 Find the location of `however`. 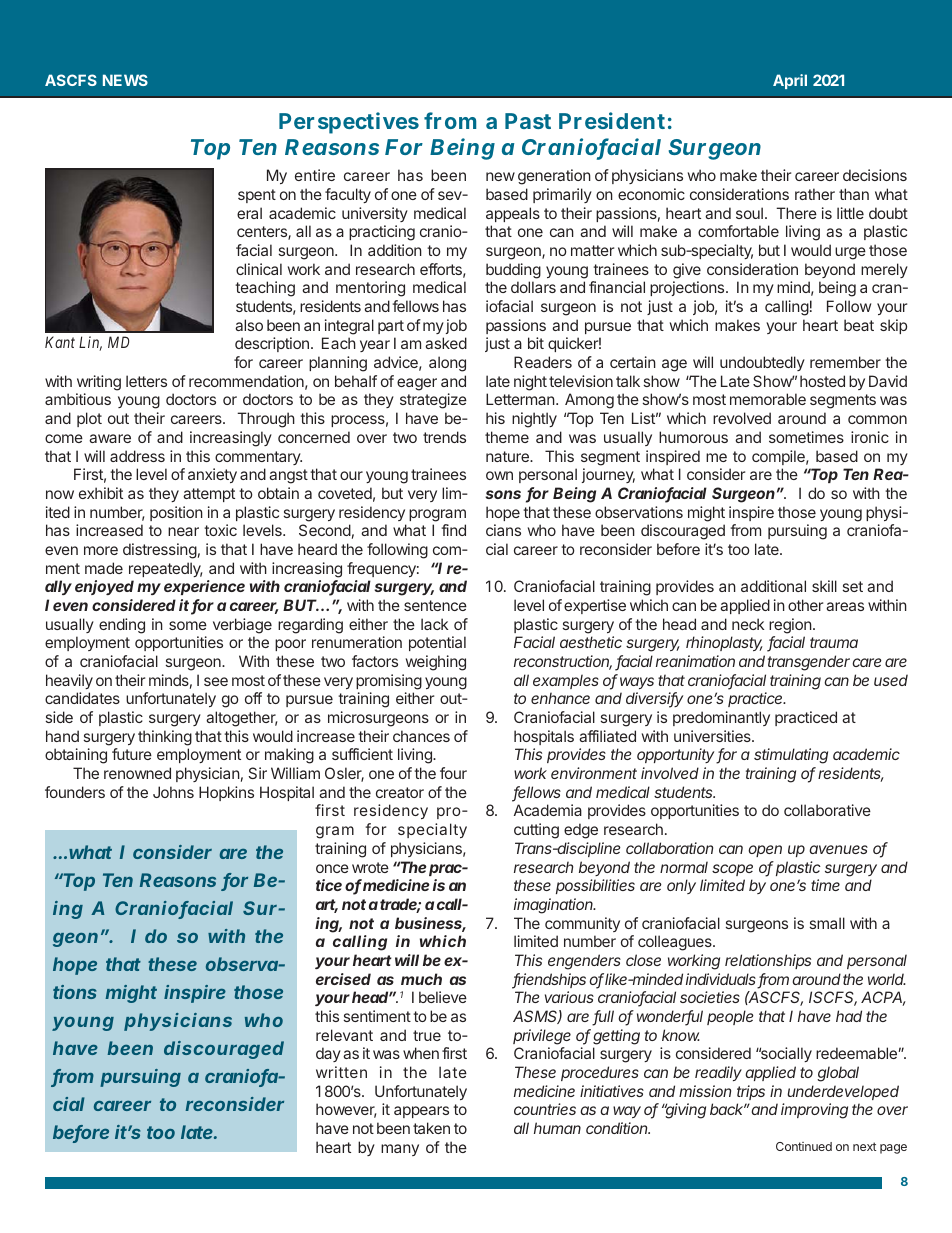

however is located at coordinates (346, 1110).
